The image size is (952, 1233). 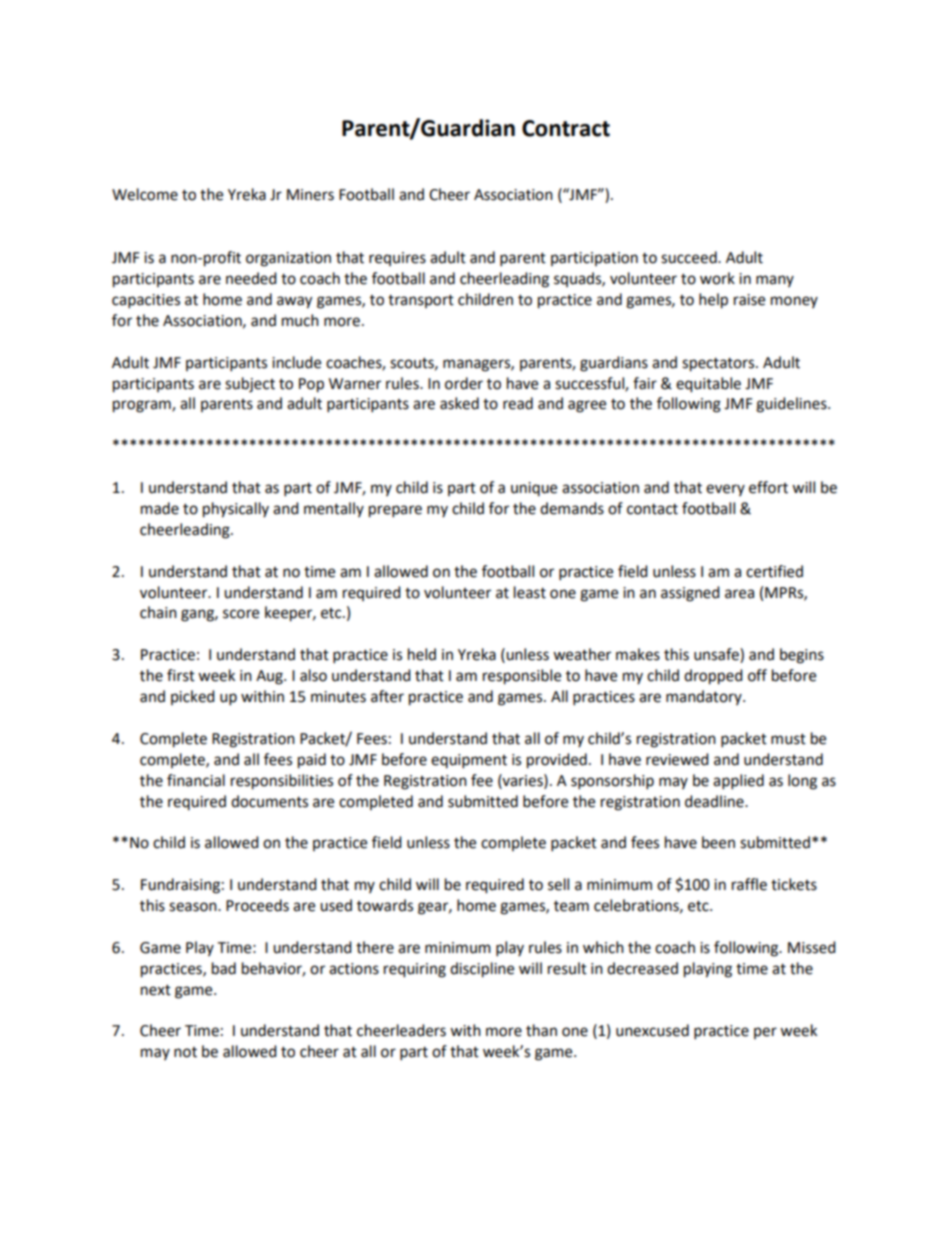 I want to click on subject, so click(x=250, y=385).
